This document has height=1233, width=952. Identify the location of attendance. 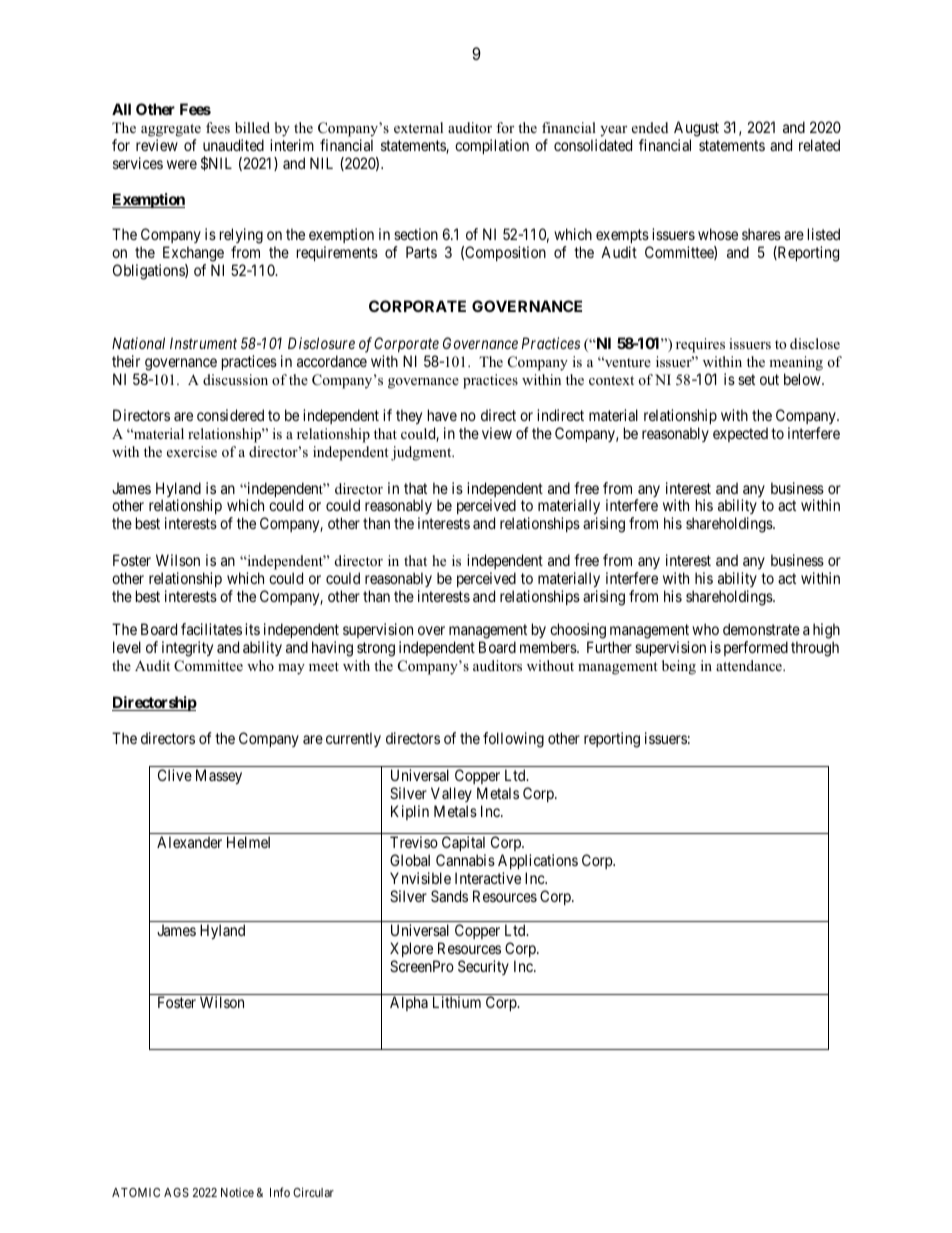
(750, 665).
